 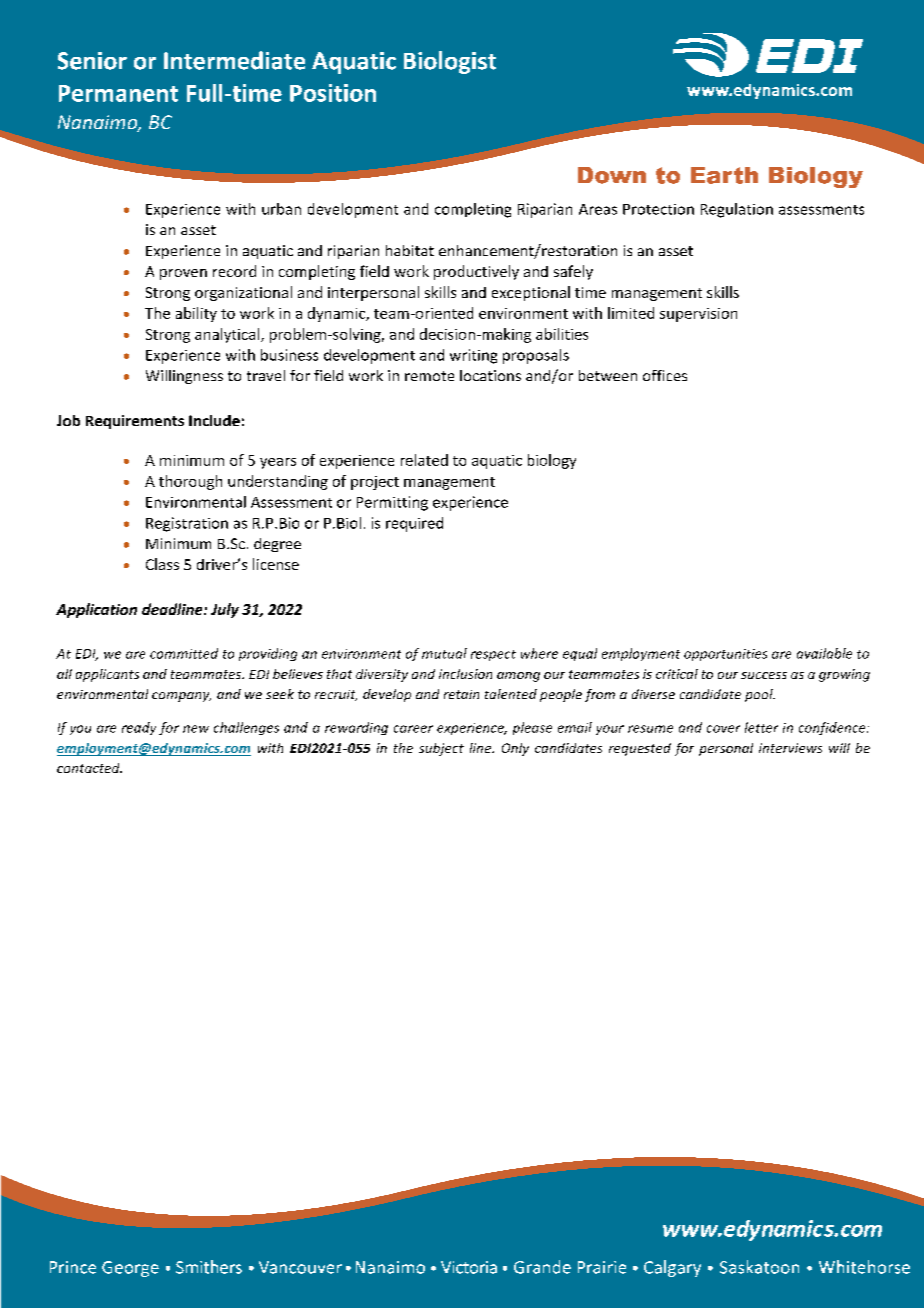 What do you see at coordinates (698, 315) in the image?
I see `supervision` at bounding box center [698, 315].
